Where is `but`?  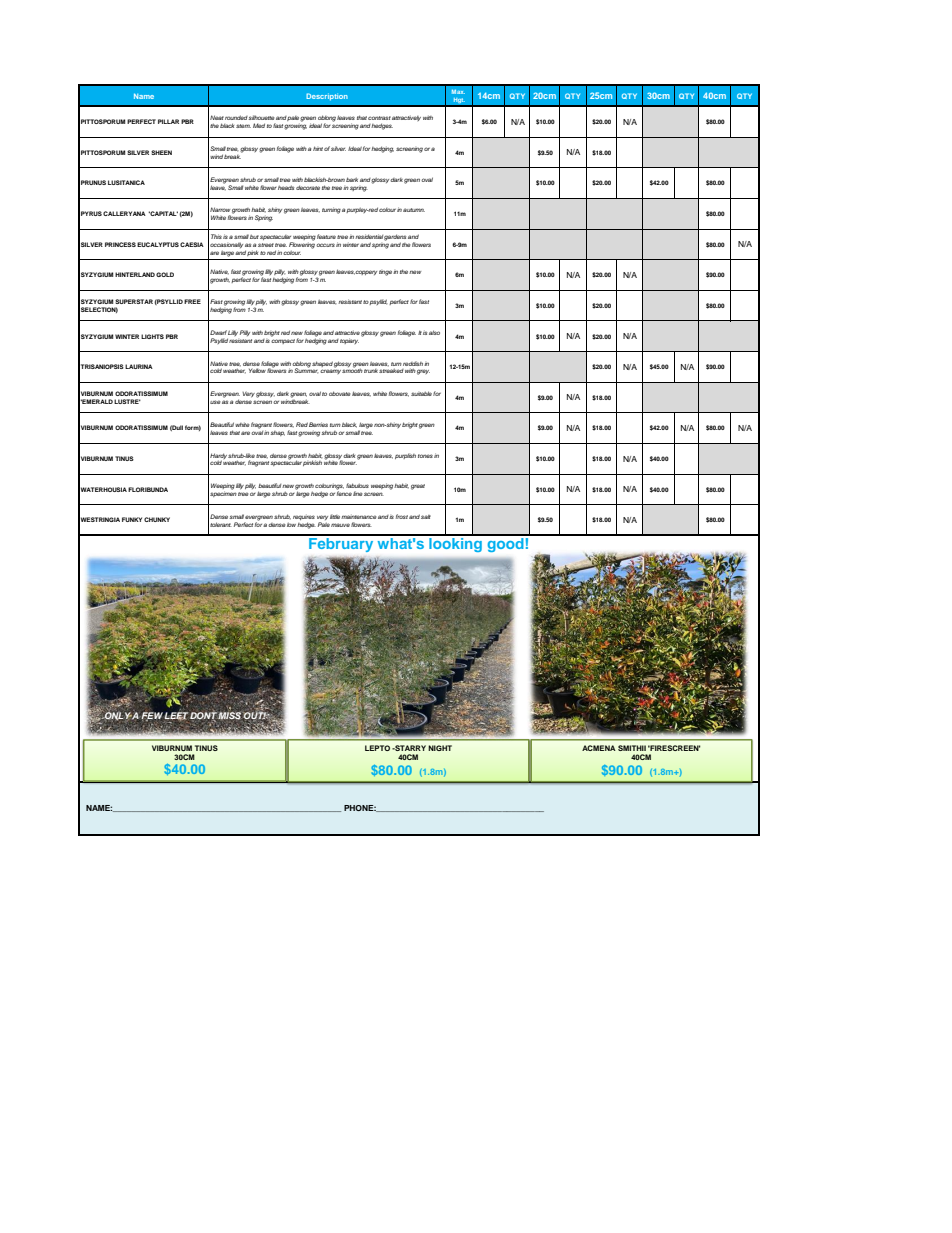 but is located at coordinates (254, 236).
